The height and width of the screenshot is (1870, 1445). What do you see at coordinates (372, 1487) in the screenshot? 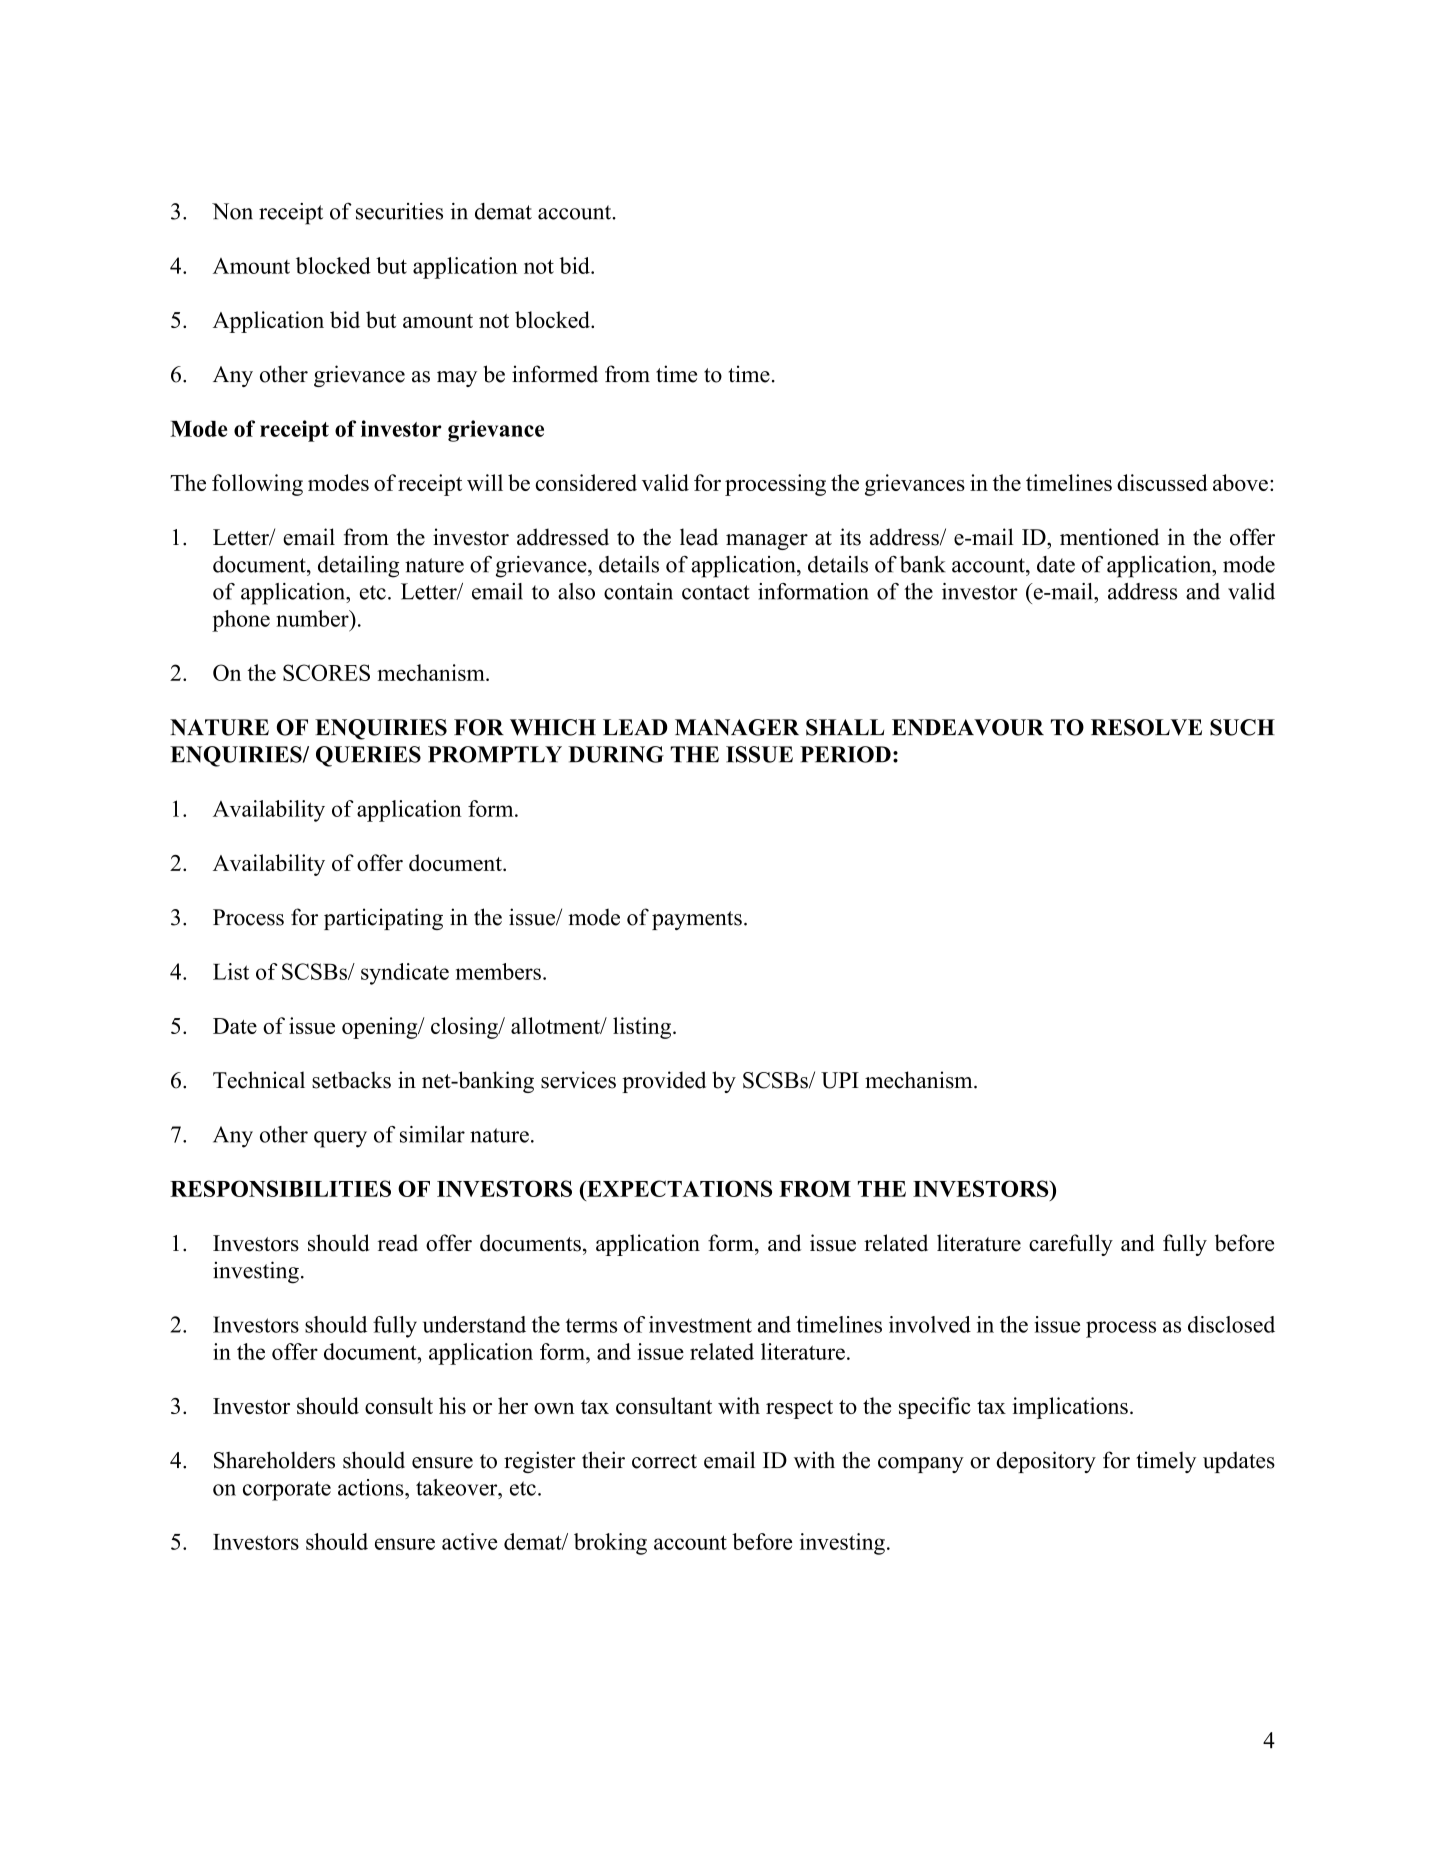
I see `actions` at bounding box center [372, 1487].
